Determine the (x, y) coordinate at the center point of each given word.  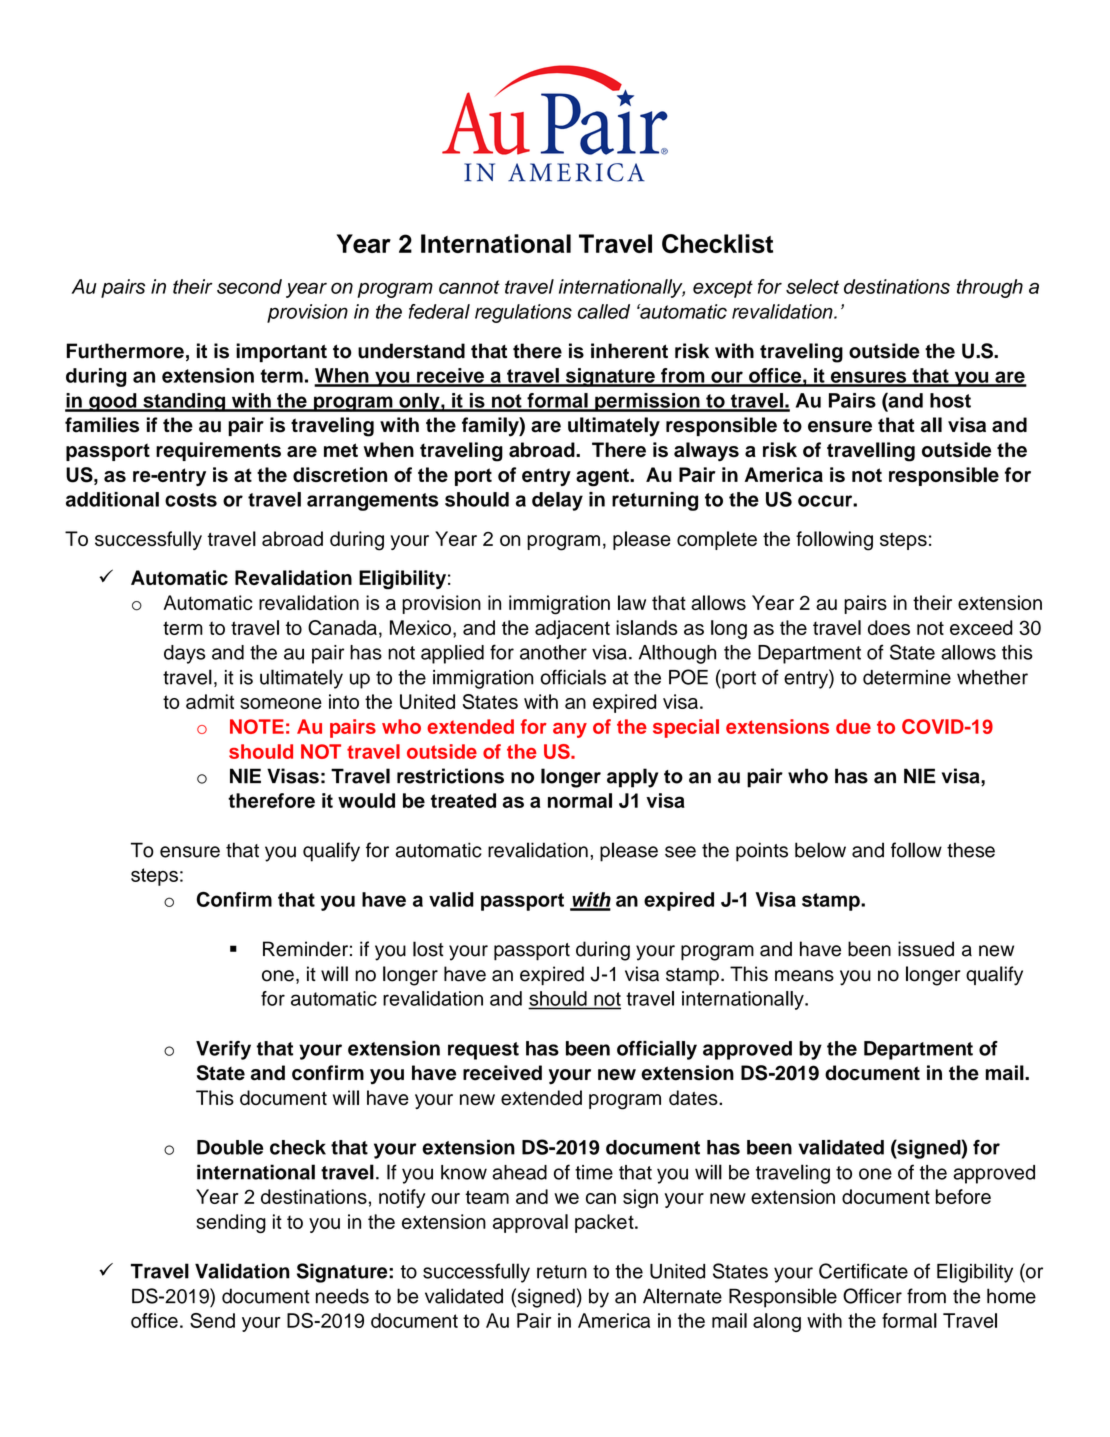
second (249, 286)
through (990, 288)
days (185, 654)
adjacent (572, 629)
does (889, 627)
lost (428, 949)
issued (926, 949)
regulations (523, 313)
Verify (223, 1050)
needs (342, 1296)
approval (530, 1223)
